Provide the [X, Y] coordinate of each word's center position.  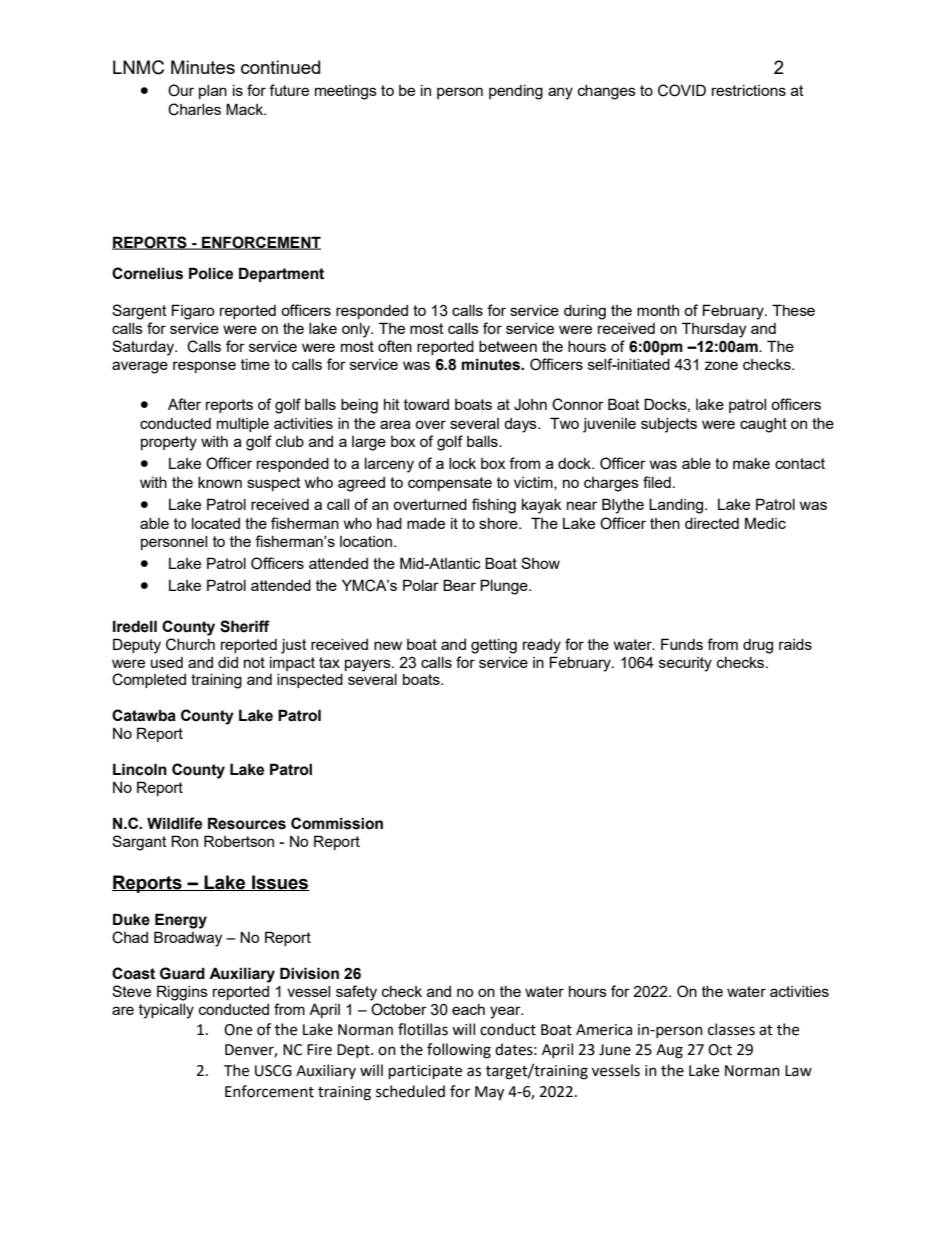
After [184, 404]
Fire [319, 1050]
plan [213, 92]
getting [494, 646]
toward [426, 404]
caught [763, 425]
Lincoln [140, 769]
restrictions [749, 90]
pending [516, 92]
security [685, 664]
